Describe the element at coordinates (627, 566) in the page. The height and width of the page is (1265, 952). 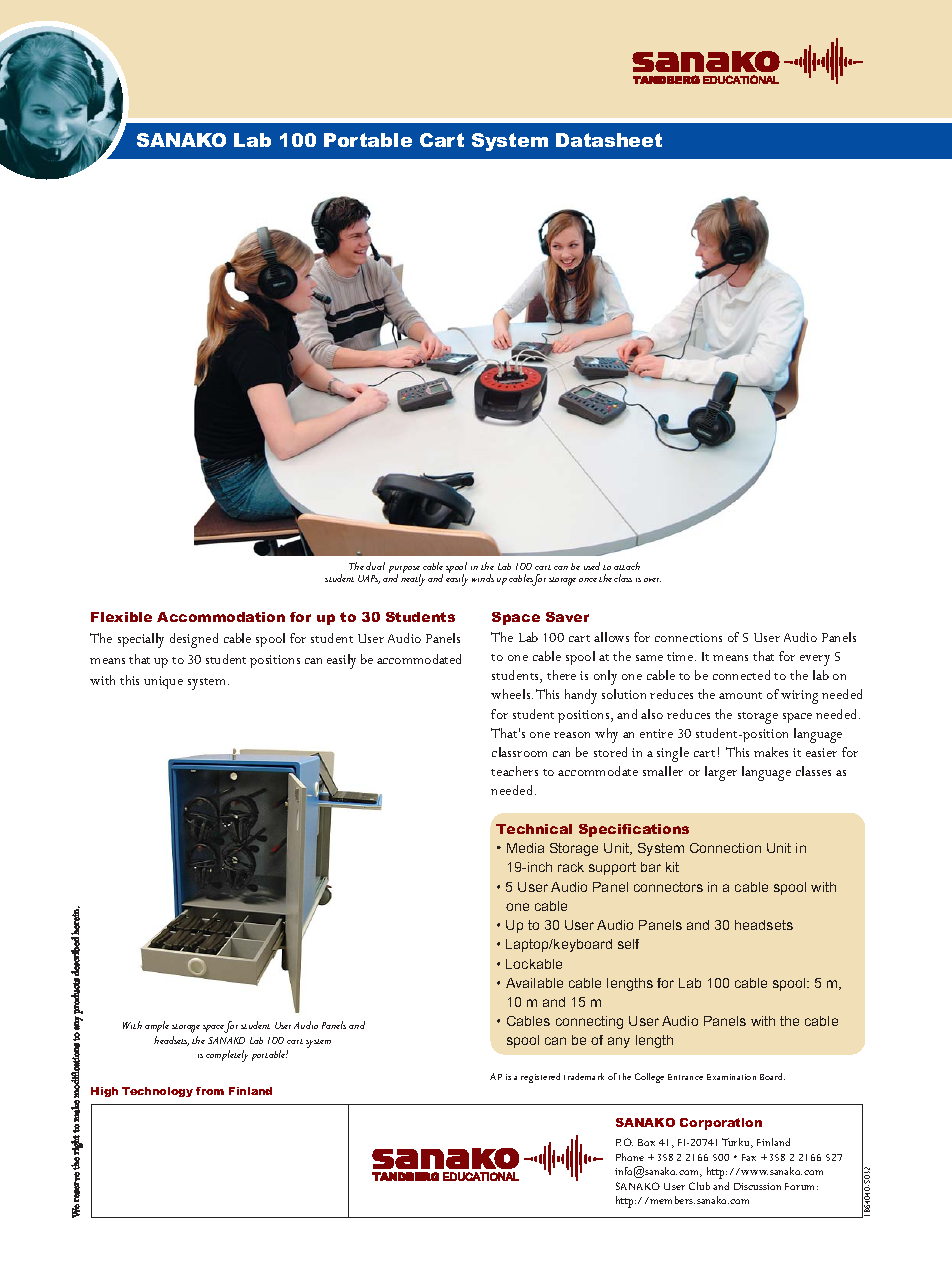
I see `attach` at that location.
